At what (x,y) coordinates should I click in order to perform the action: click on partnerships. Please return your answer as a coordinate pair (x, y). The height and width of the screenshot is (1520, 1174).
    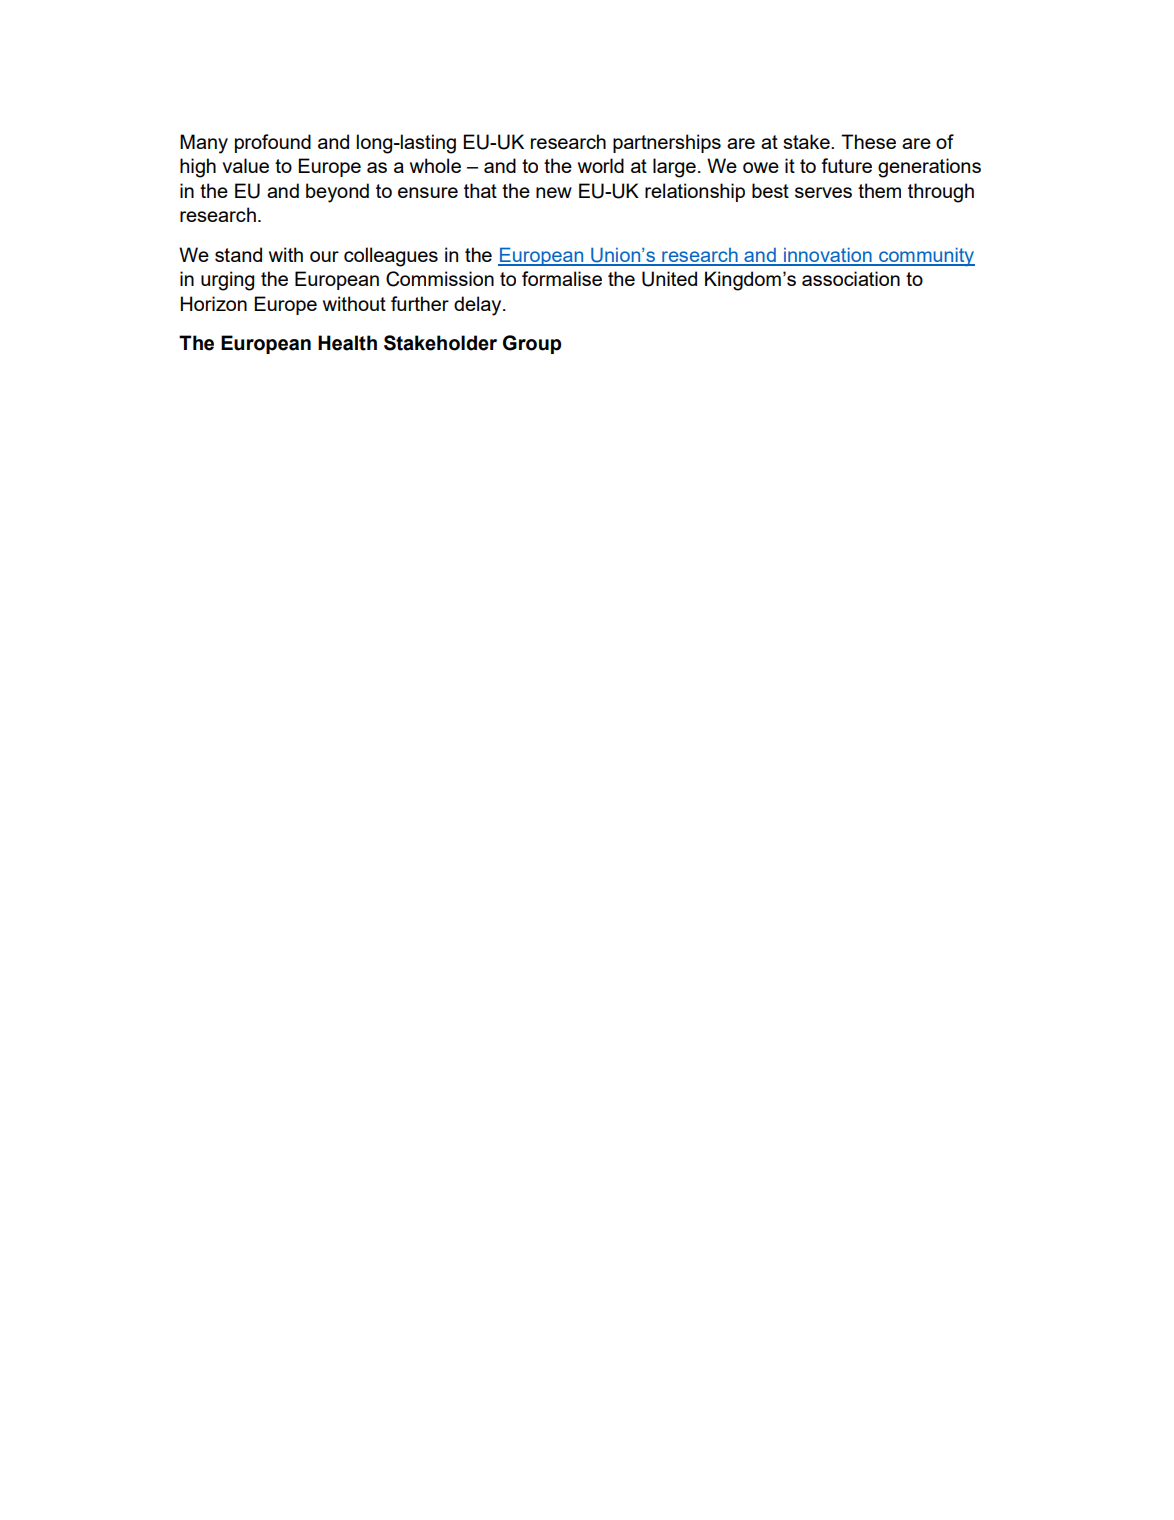
    Looking at the image, I should click on (667, 143).
